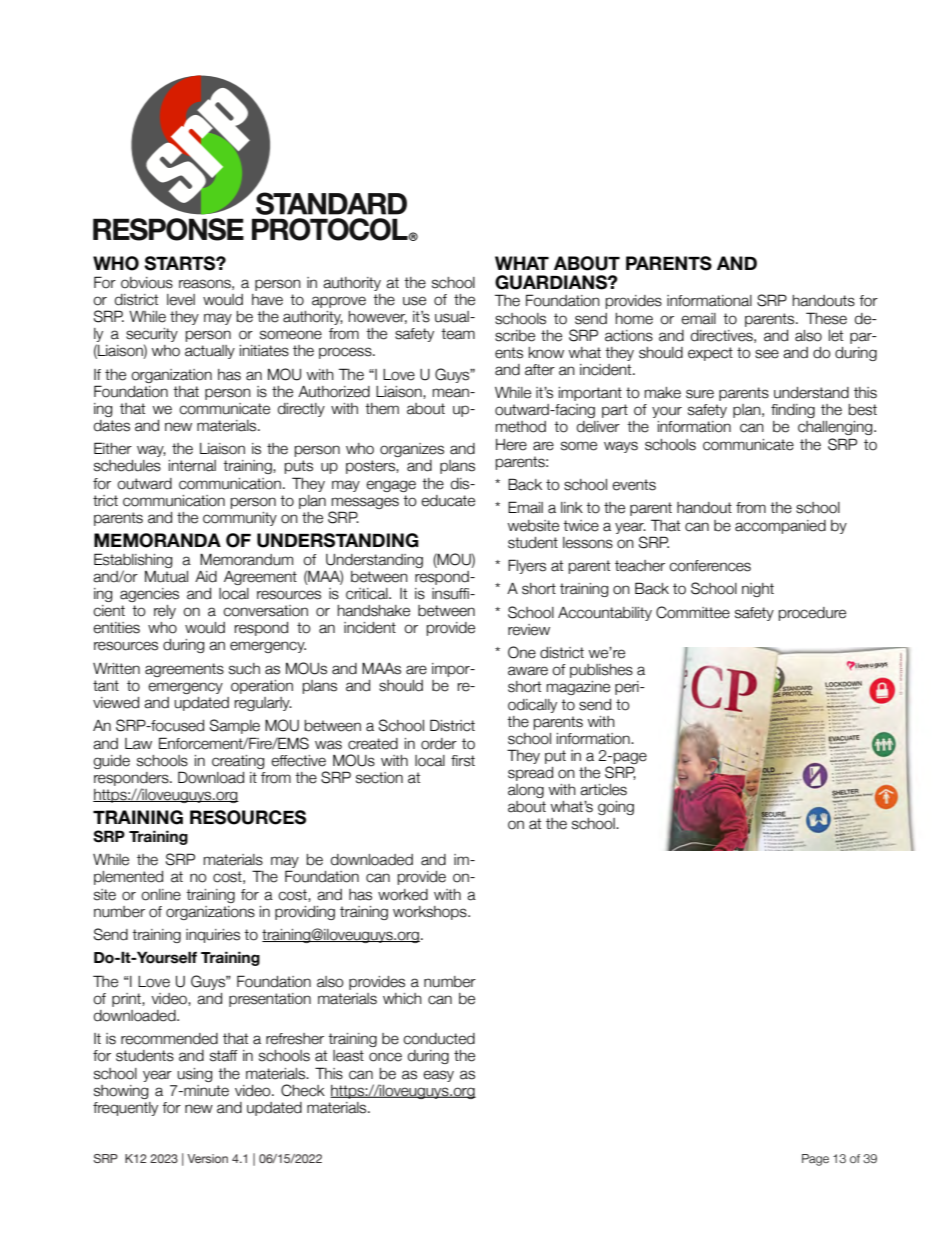  Describe the element at coordinates (458, 334) in the page. I see `team` at that location.
